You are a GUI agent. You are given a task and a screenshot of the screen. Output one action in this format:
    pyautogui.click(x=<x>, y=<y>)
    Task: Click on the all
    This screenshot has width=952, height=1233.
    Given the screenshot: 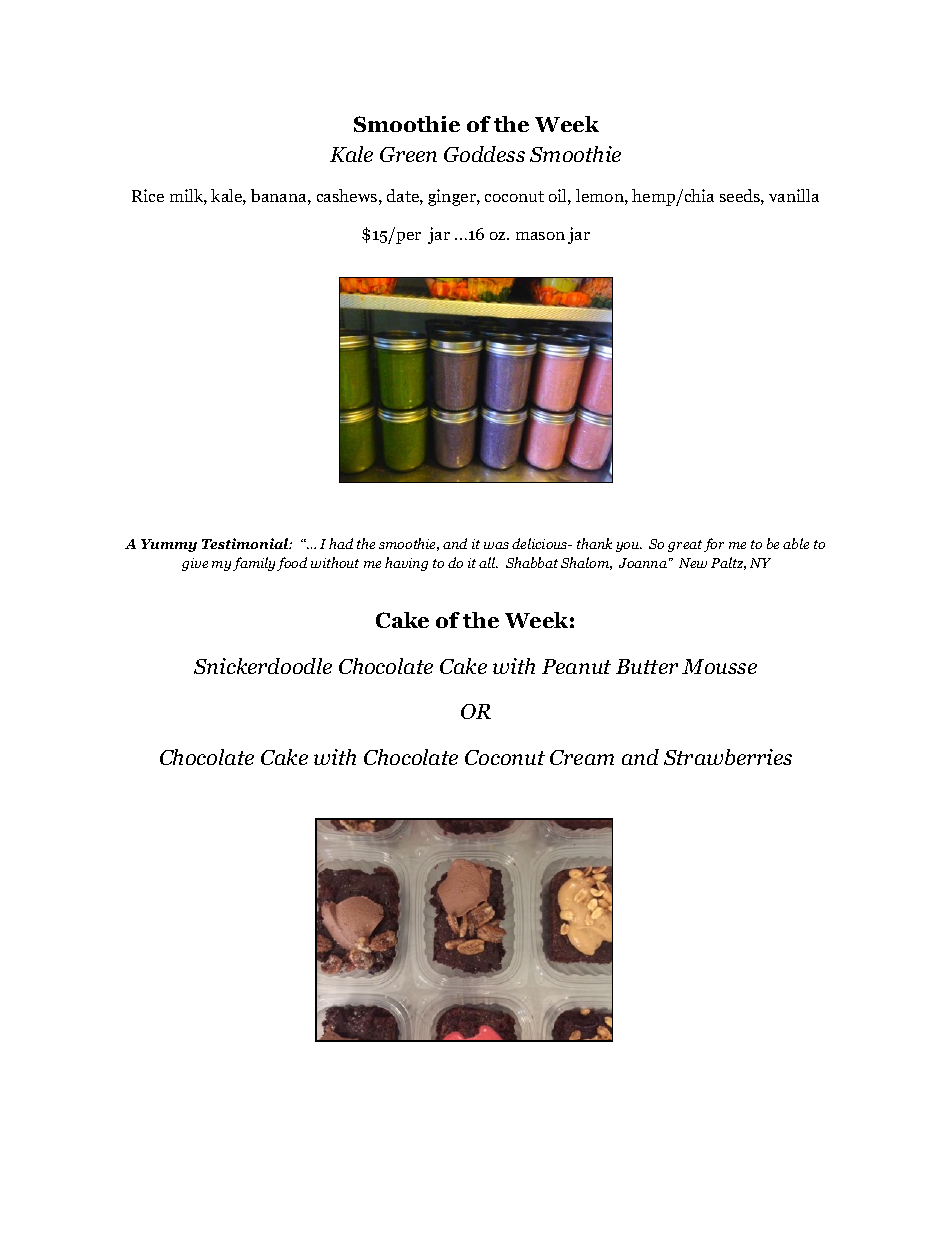 What is the action you would take?
    pyautogui.click(x=488, y=562)
